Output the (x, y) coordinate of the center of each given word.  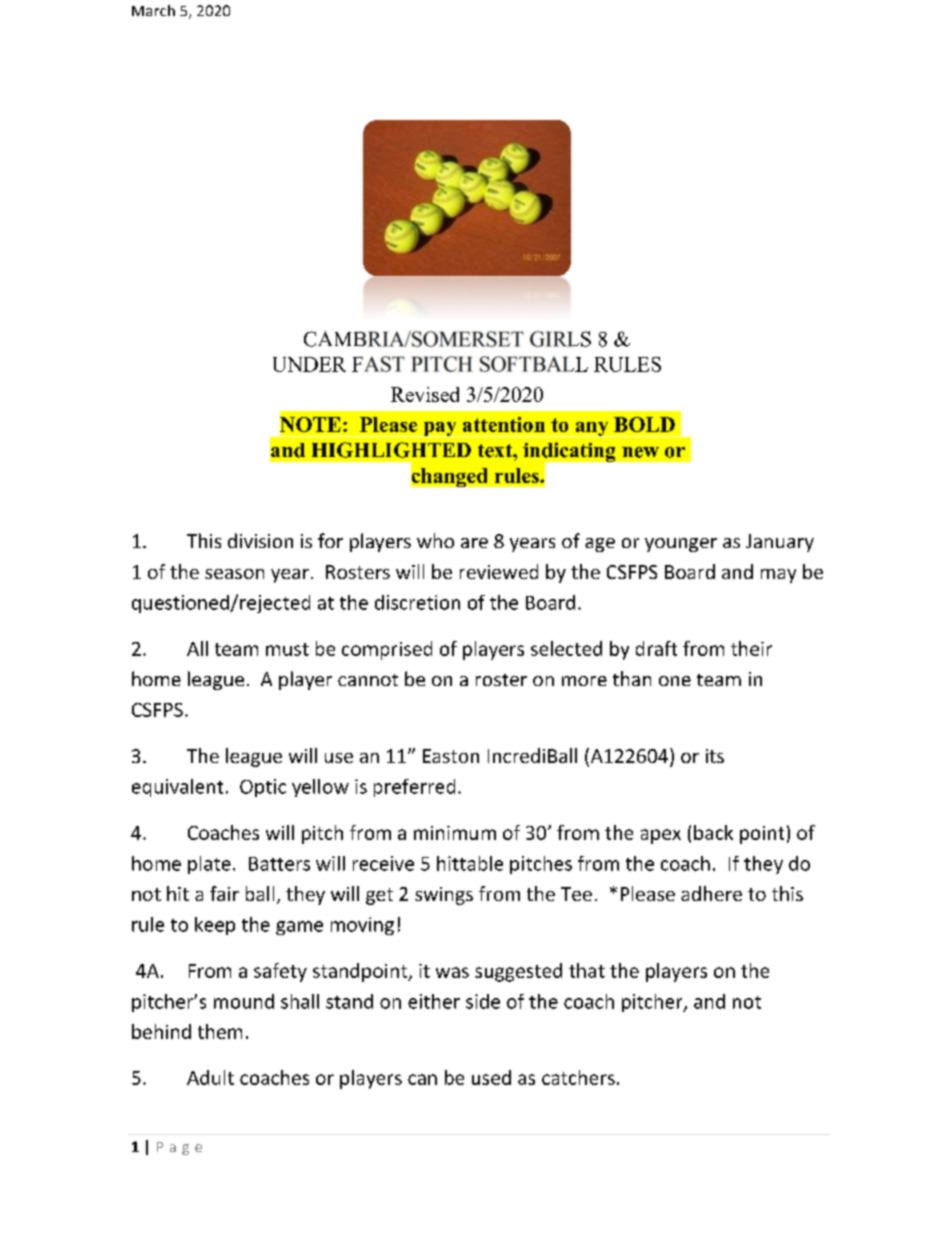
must (287, 649)
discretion (417, 602)
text (496, 451)
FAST (378, 364)
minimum (455, 833)
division (260, 540)
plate (209, 865)
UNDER (309, 364)
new (640, 452)
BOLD (644, 424)
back (713, 832)
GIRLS (560, 339)
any (592, 429)
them (220, 1031)
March (153, 10)
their (751, 648)
